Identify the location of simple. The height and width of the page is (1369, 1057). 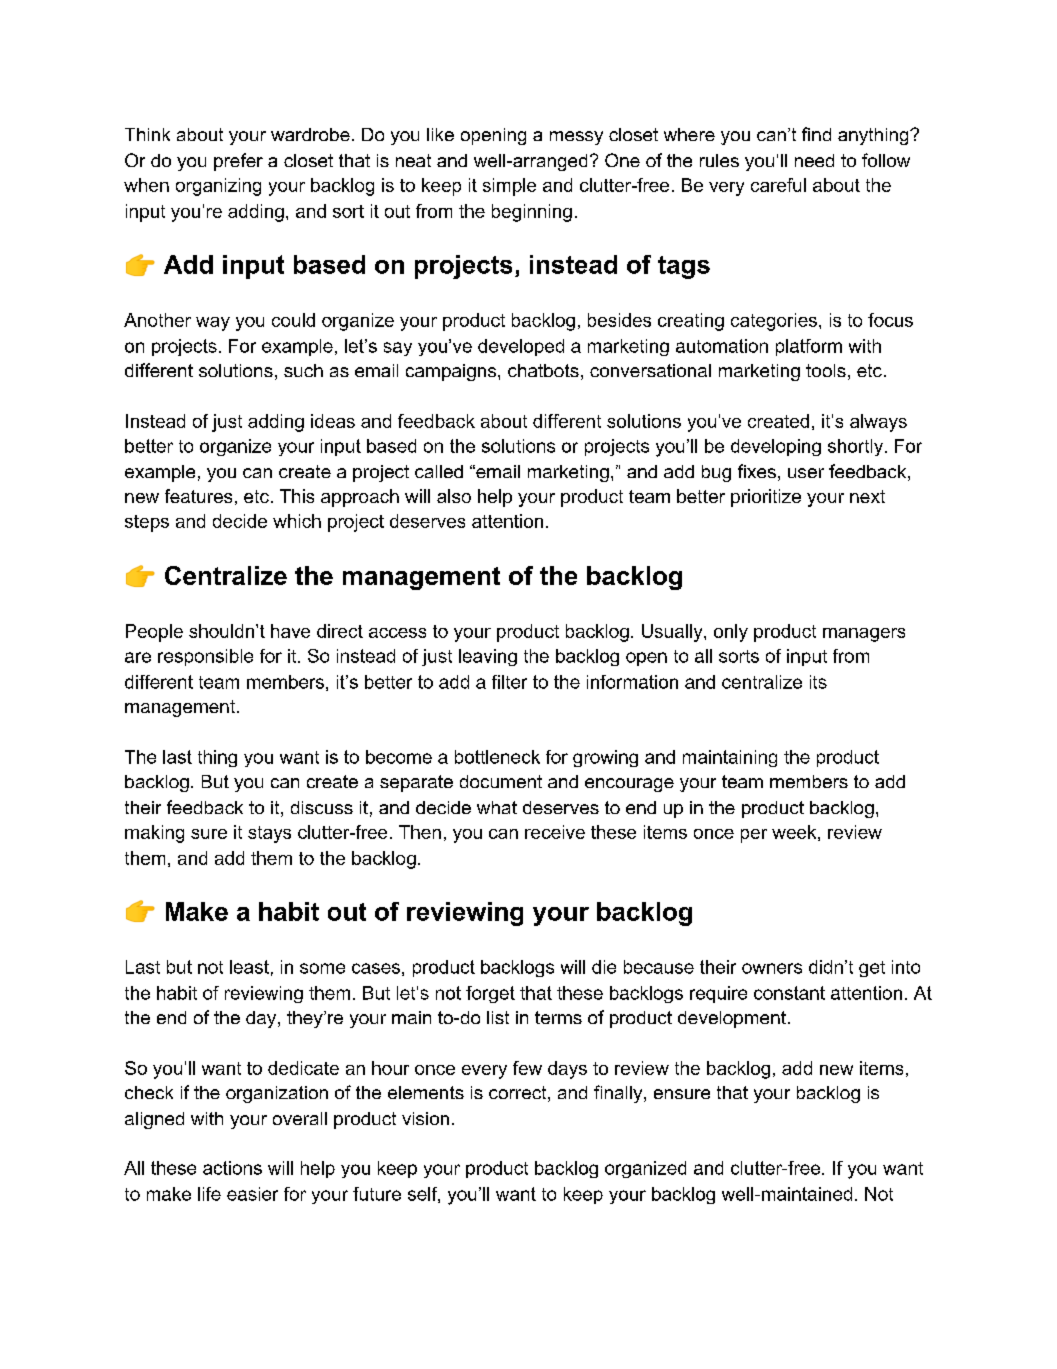
(509, 187).
